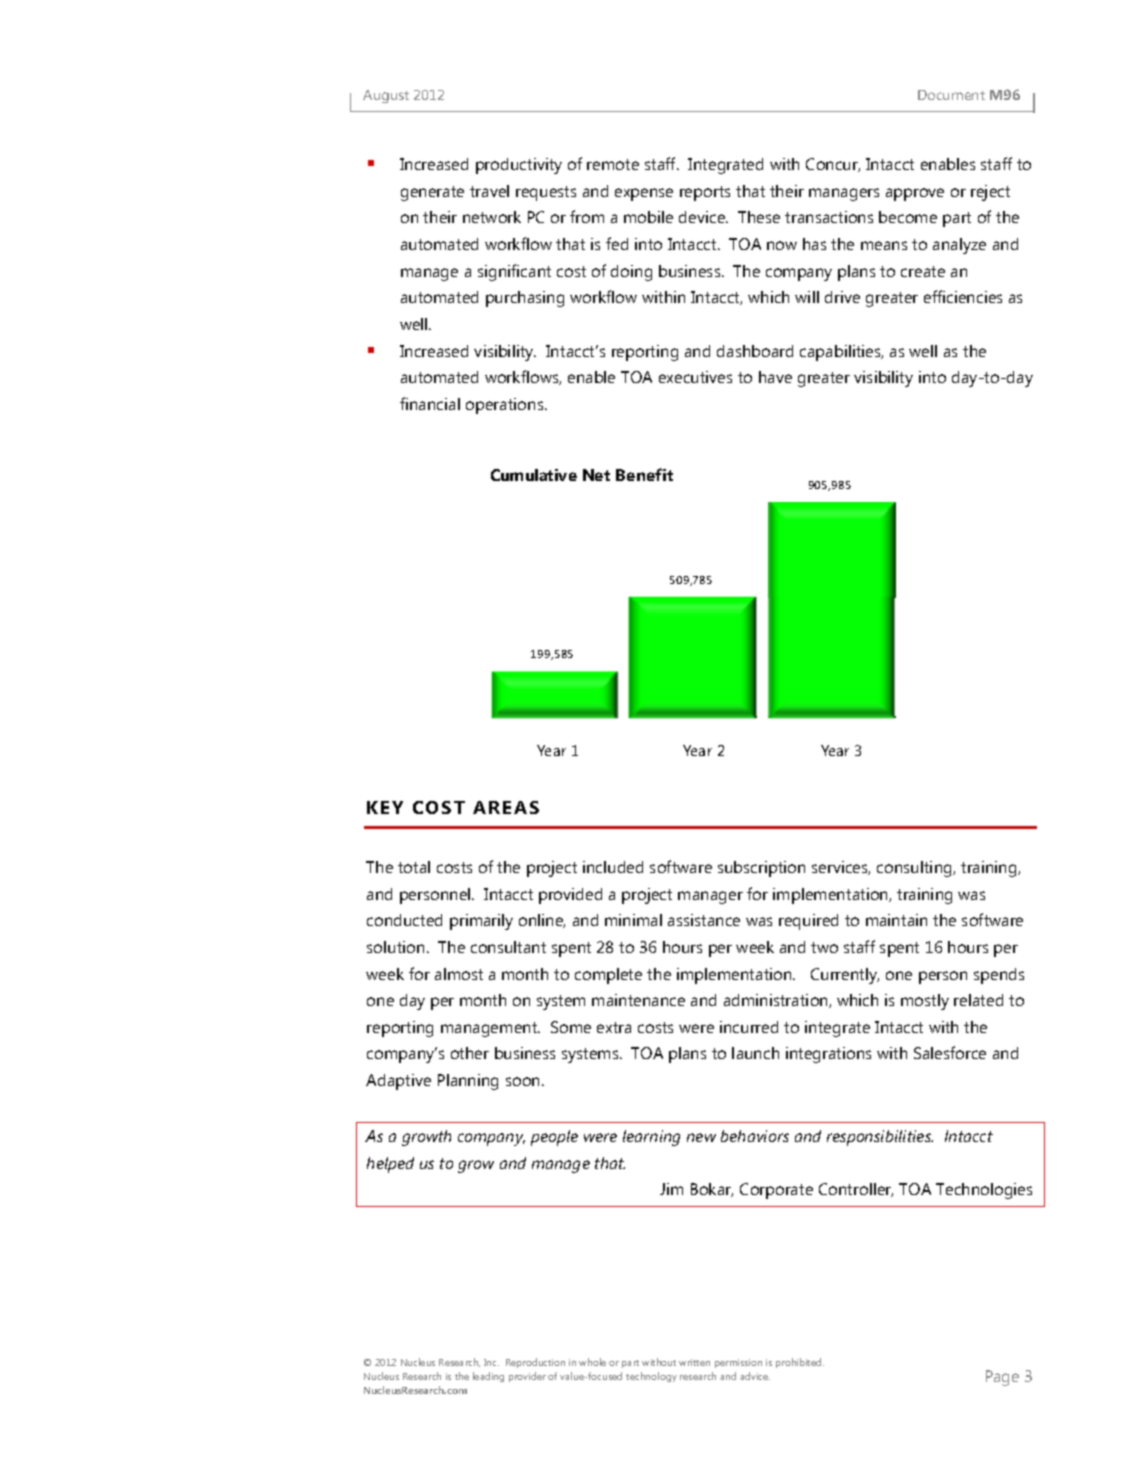  What do you see at coordinates (704, 920) in the screenshot?
I see `assistance` at bounding box center [704, 920].
